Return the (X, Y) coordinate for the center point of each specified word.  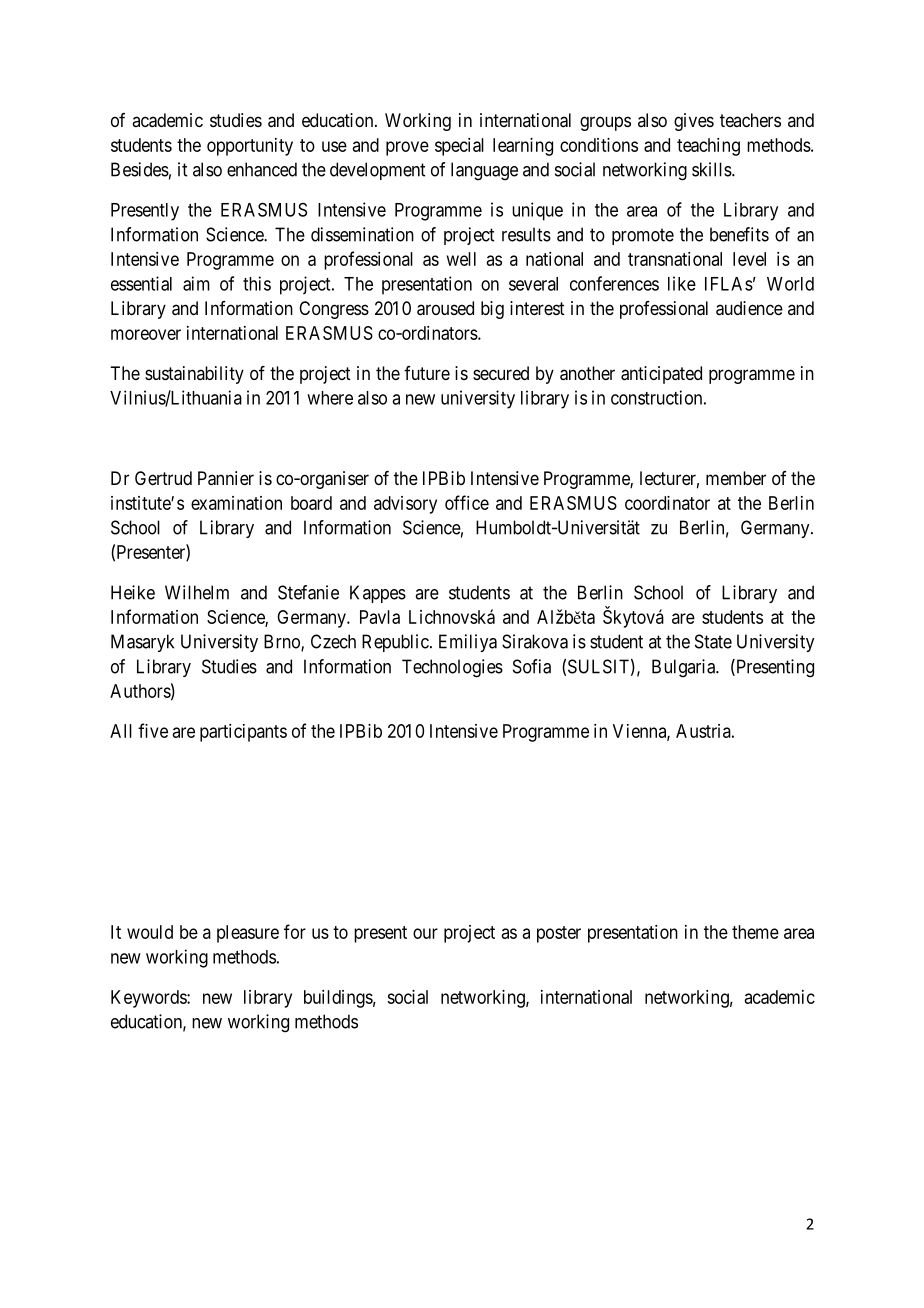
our (425, 933)
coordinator (667, 503)
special (459, 147)
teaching (708, 147)
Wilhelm (197, 592)
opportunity (250, 147)
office (467, 502)
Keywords (149, 999)
